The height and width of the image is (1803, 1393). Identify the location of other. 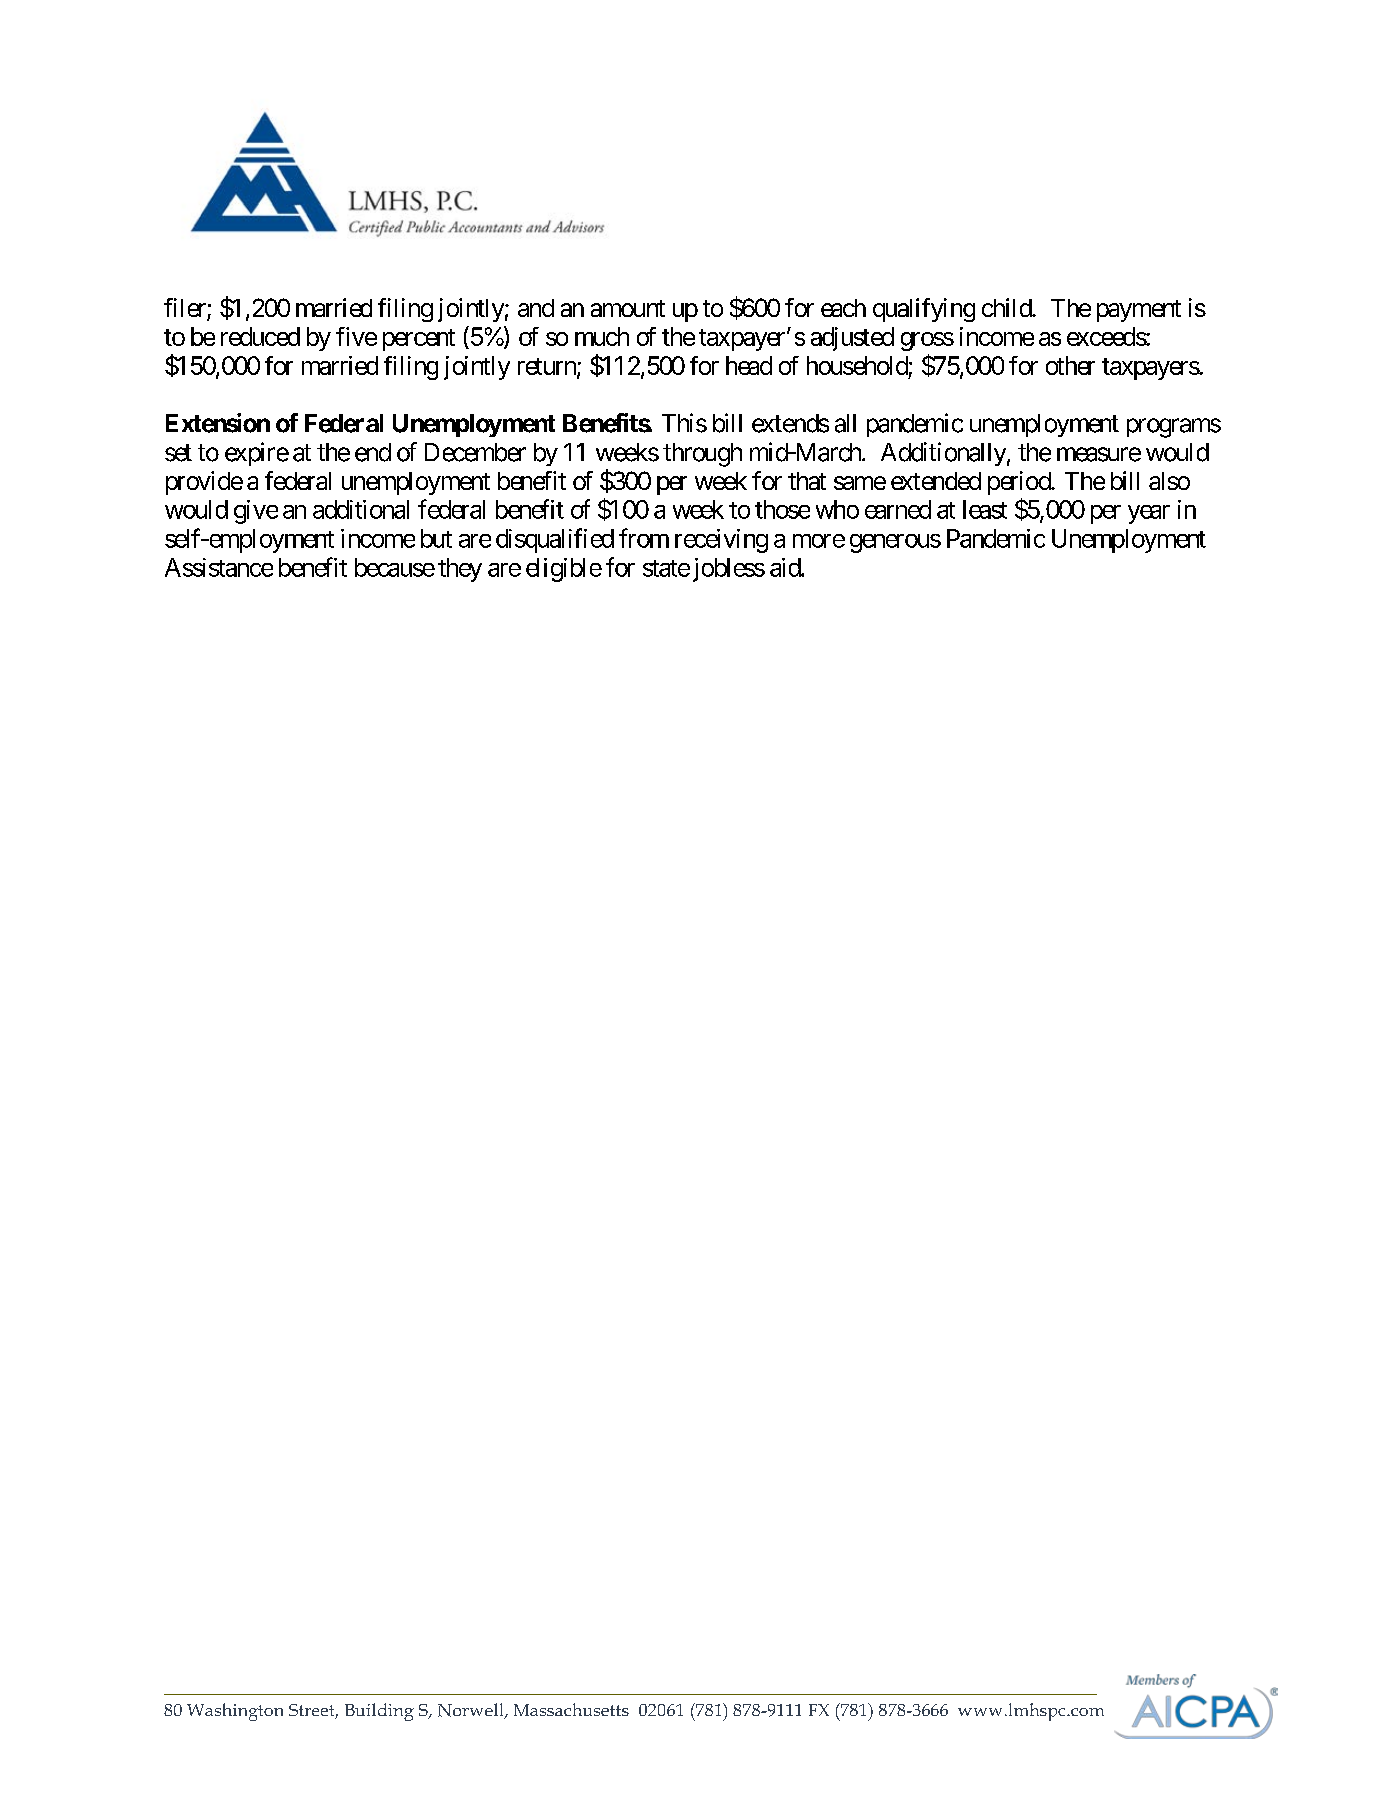
(1070, 365).
